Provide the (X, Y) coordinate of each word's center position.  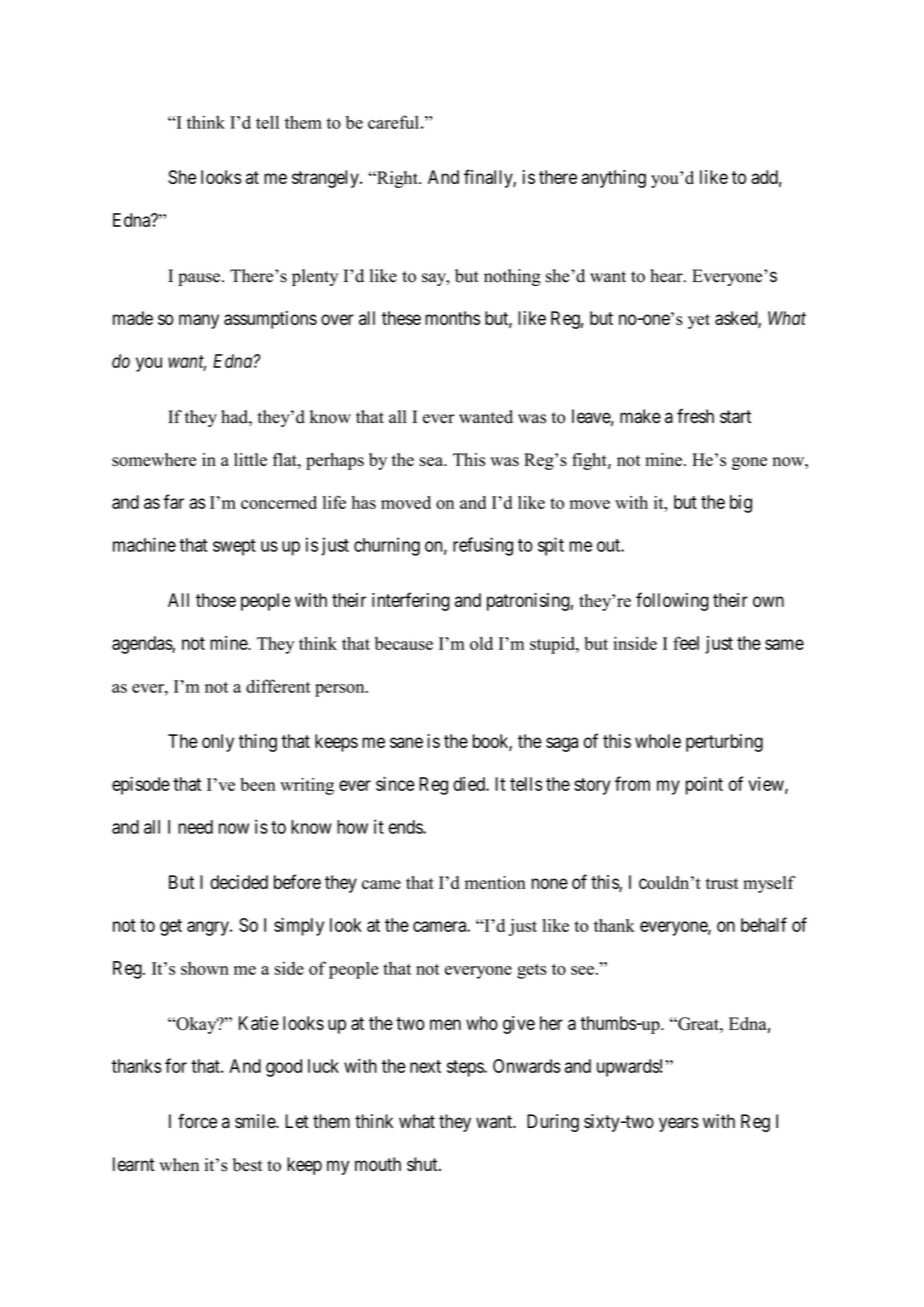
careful (393, 122)
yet (699, 321)
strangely (326, 179)
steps (466, 1068)
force (197, 1121)
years (679, 1124)
